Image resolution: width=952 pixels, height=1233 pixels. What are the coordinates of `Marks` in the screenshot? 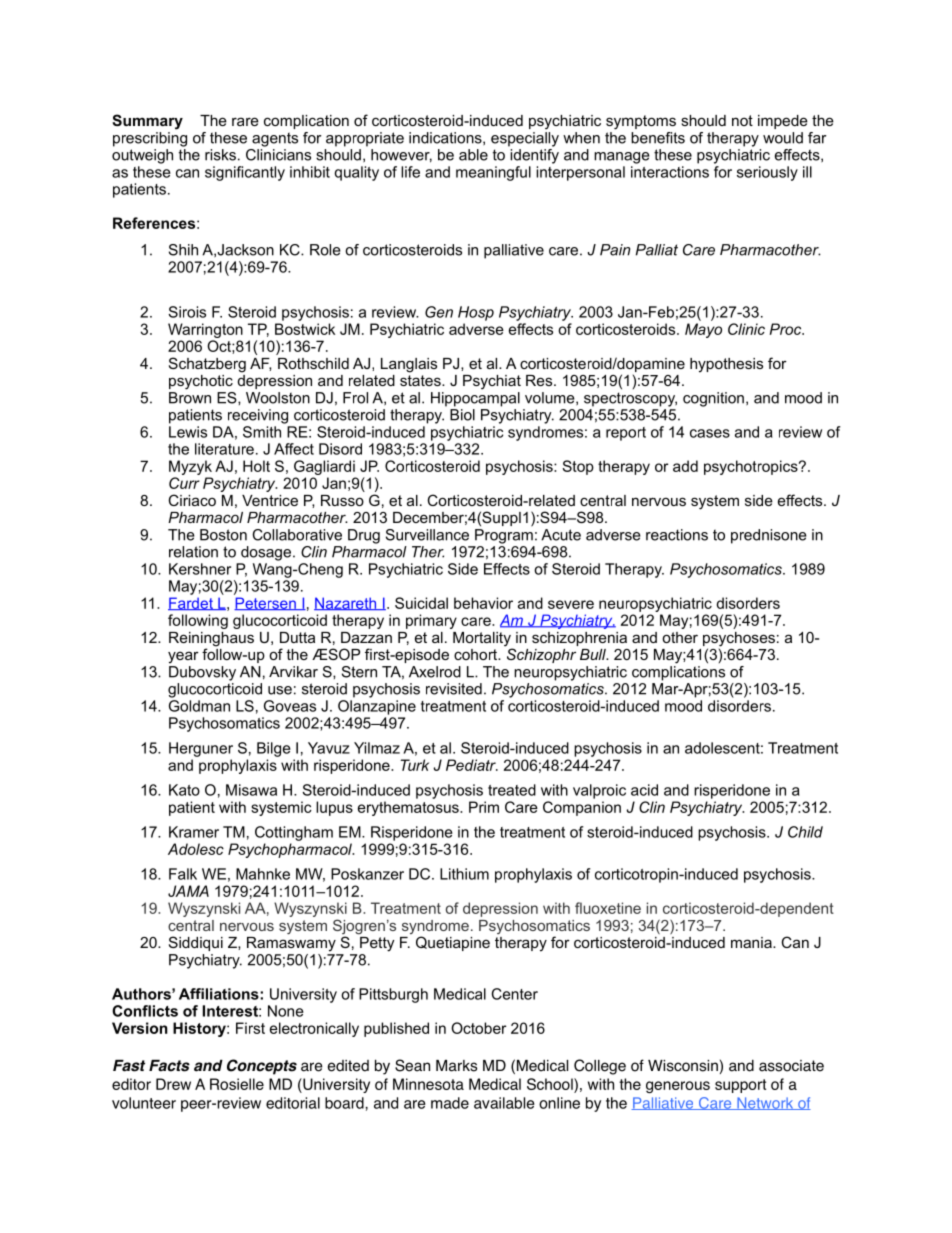 It's located at (456, 1066).
